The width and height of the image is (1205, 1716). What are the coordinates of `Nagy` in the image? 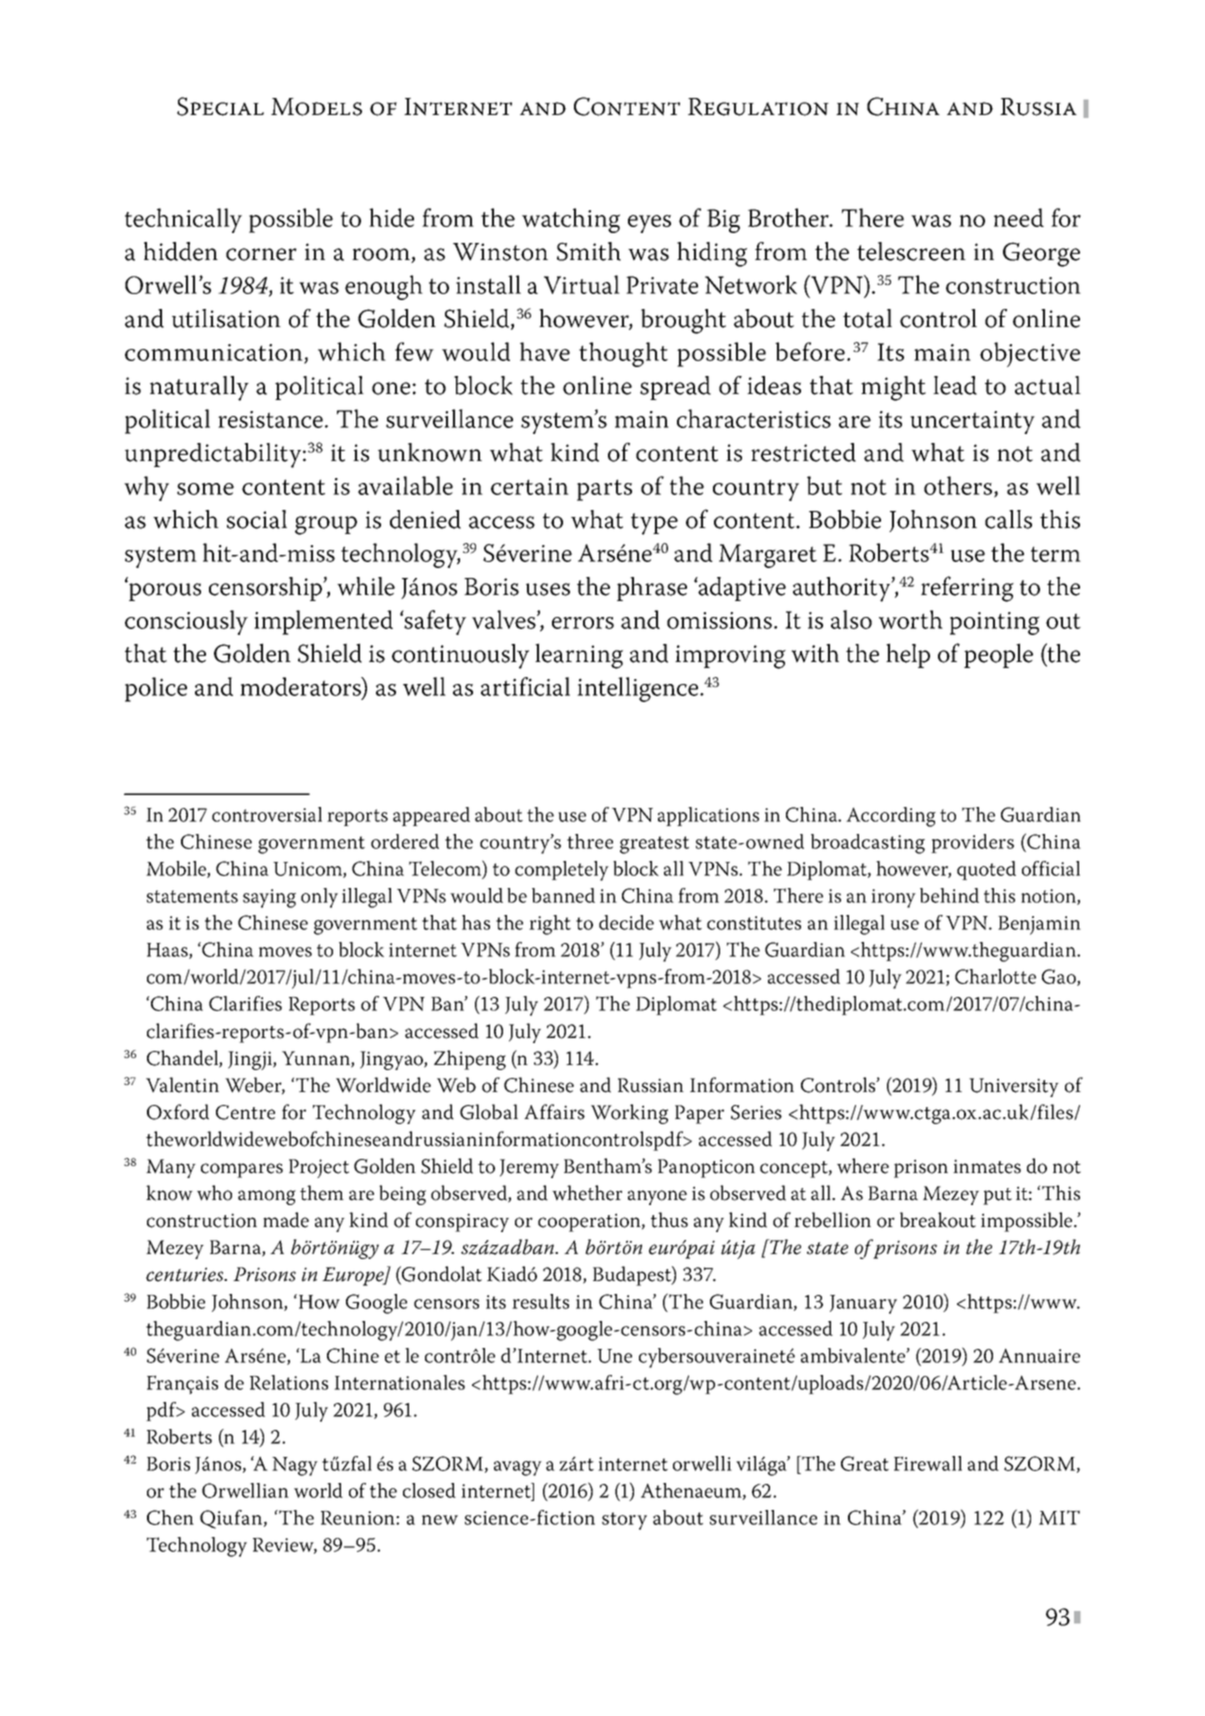 It's located at (295, 1466).
